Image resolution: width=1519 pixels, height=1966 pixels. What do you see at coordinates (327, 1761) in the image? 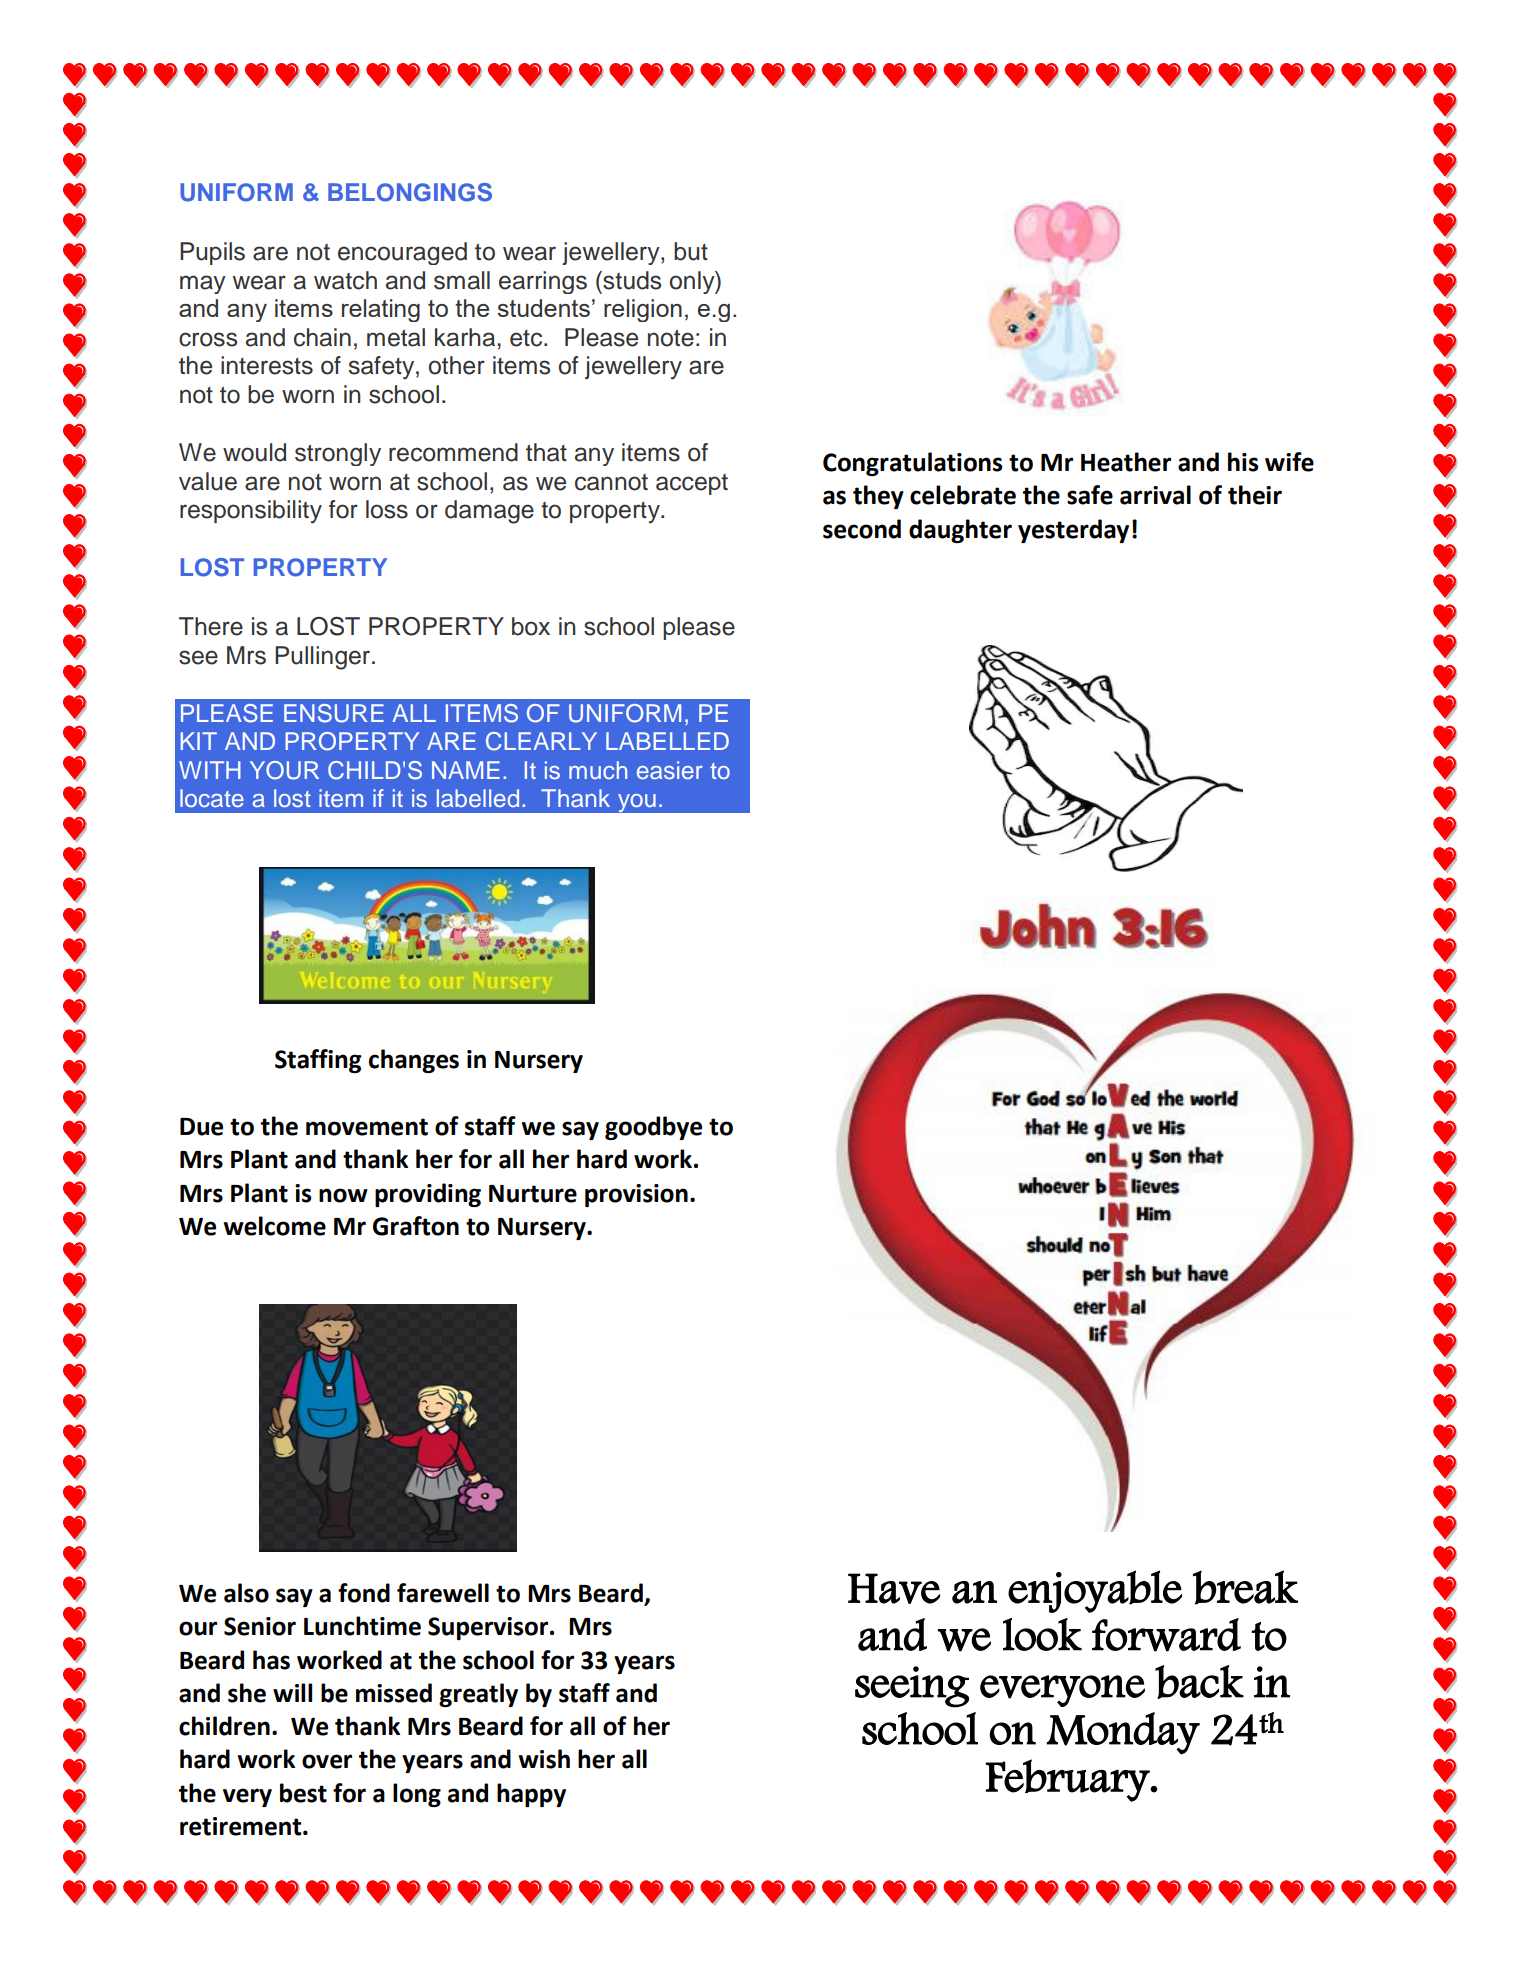
I see `over` at bounding box center [327, 1761].
